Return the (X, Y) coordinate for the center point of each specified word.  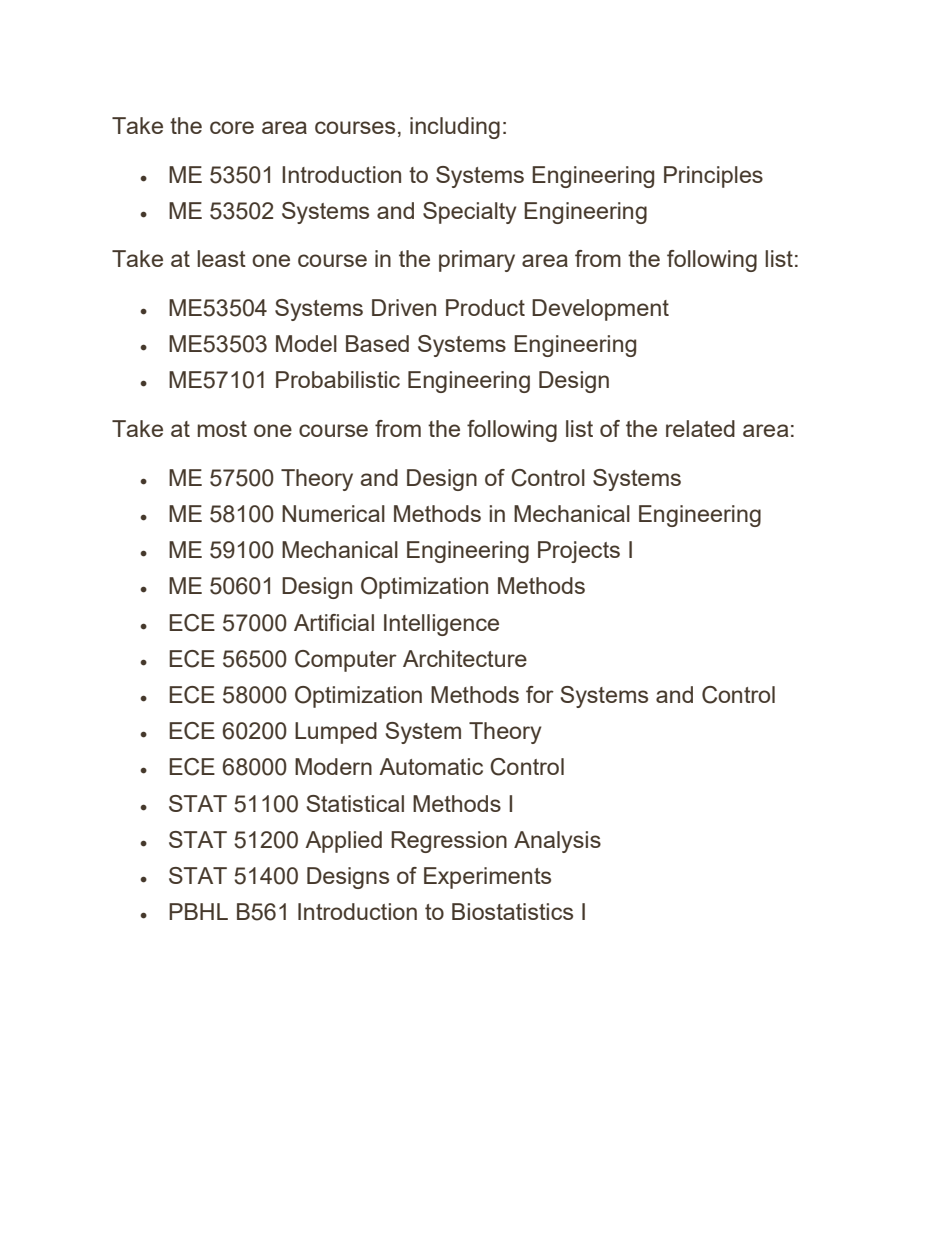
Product (485, 307)
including (455, 128)
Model (306, 343)
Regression (449, 842)
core (232, 127)
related (700, 428)
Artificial (334, 622)
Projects (579, 552)
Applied (343, 842)
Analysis (557, 842)
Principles (713, 177)
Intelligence (441, 625)
